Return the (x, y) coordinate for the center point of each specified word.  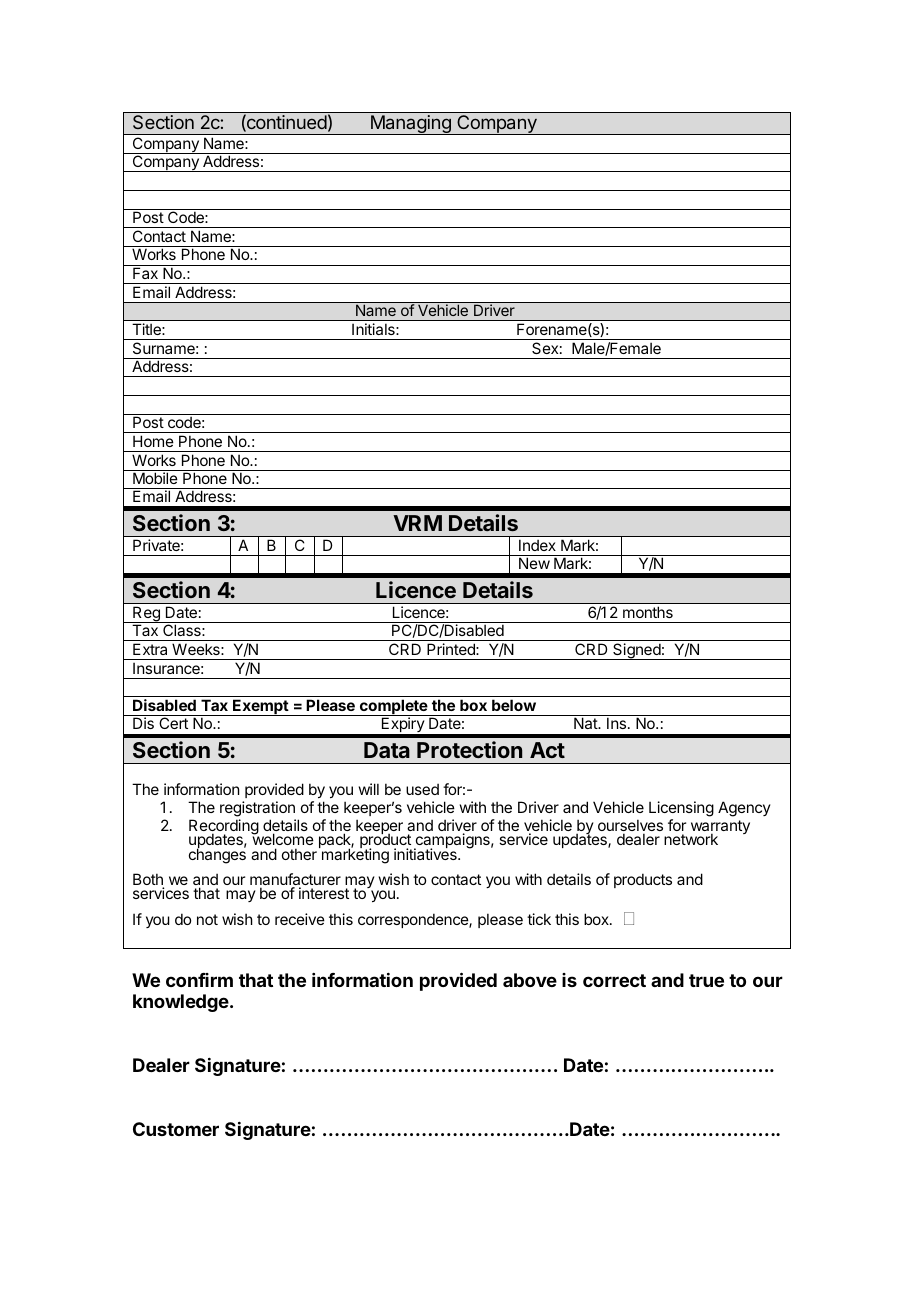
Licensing (681, 810)
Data (387, 750)
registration (258, 810)
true (706, 980)
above (530, 980)
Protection (469, 749)
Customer (176, 1129)
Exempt (260, 707)
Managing (410, 125)
